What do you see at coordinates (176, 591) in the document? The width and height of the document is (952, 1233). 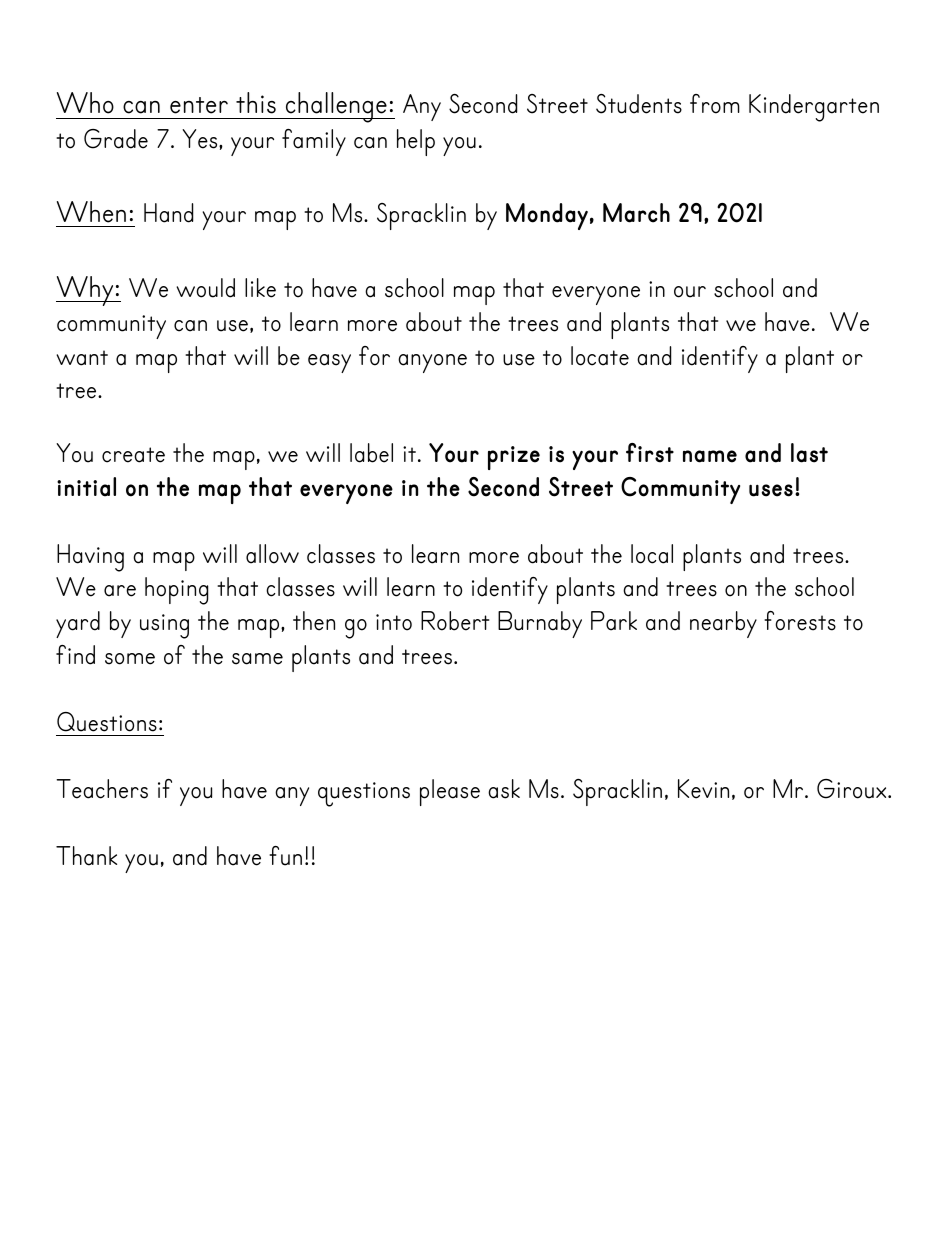 I see `hoping` at bounding box center [176, 591].
